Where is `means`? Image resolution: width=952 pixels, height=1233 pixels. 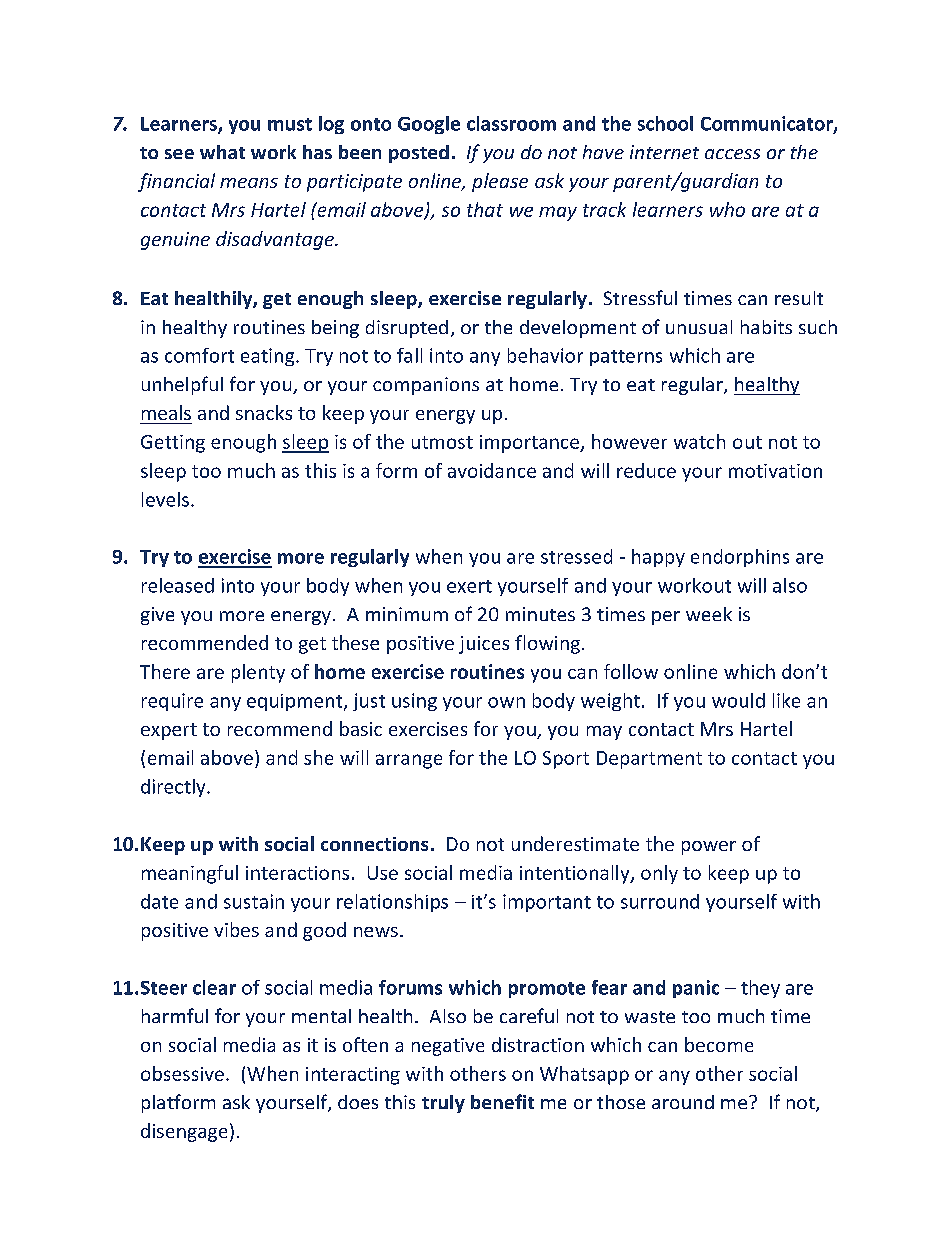 means is located at coordinates (249, 183).
